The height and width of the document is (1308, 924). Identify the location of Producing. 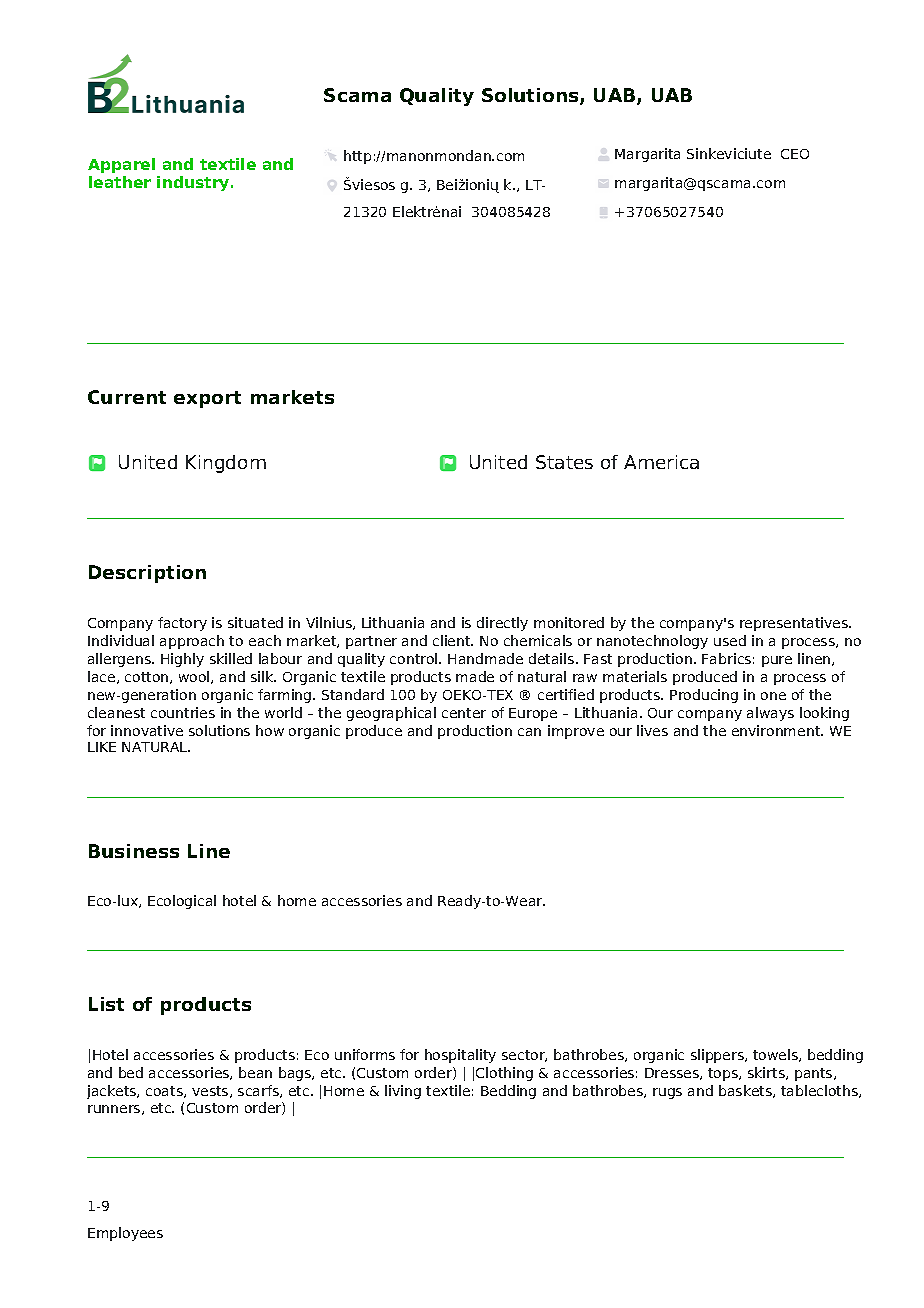
(704, 696).
